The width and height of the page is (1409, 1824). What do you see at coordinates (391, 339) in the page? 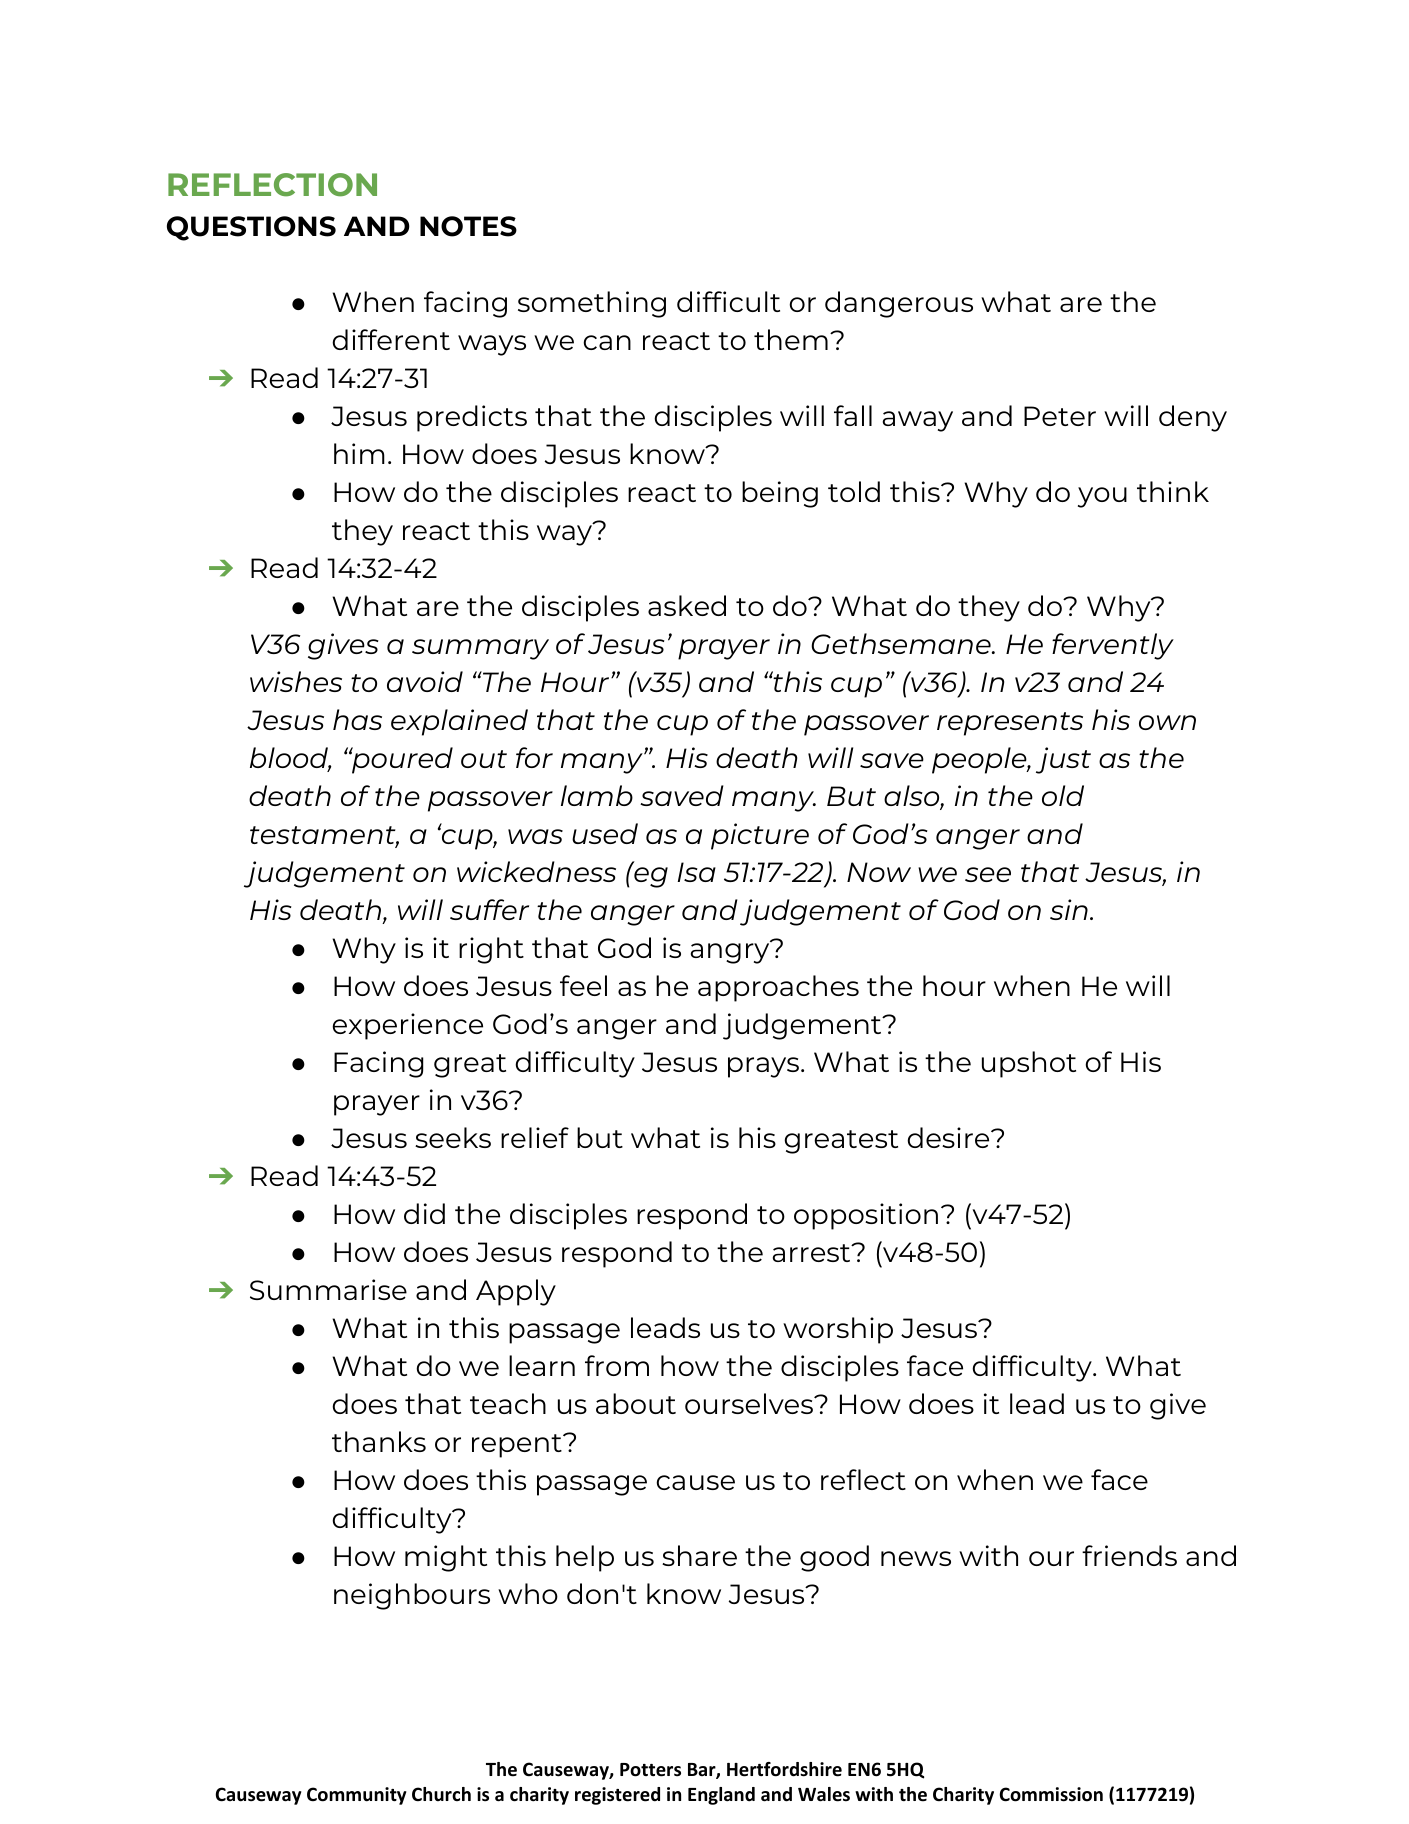
I see `different` at bounding box center [391, 339].
